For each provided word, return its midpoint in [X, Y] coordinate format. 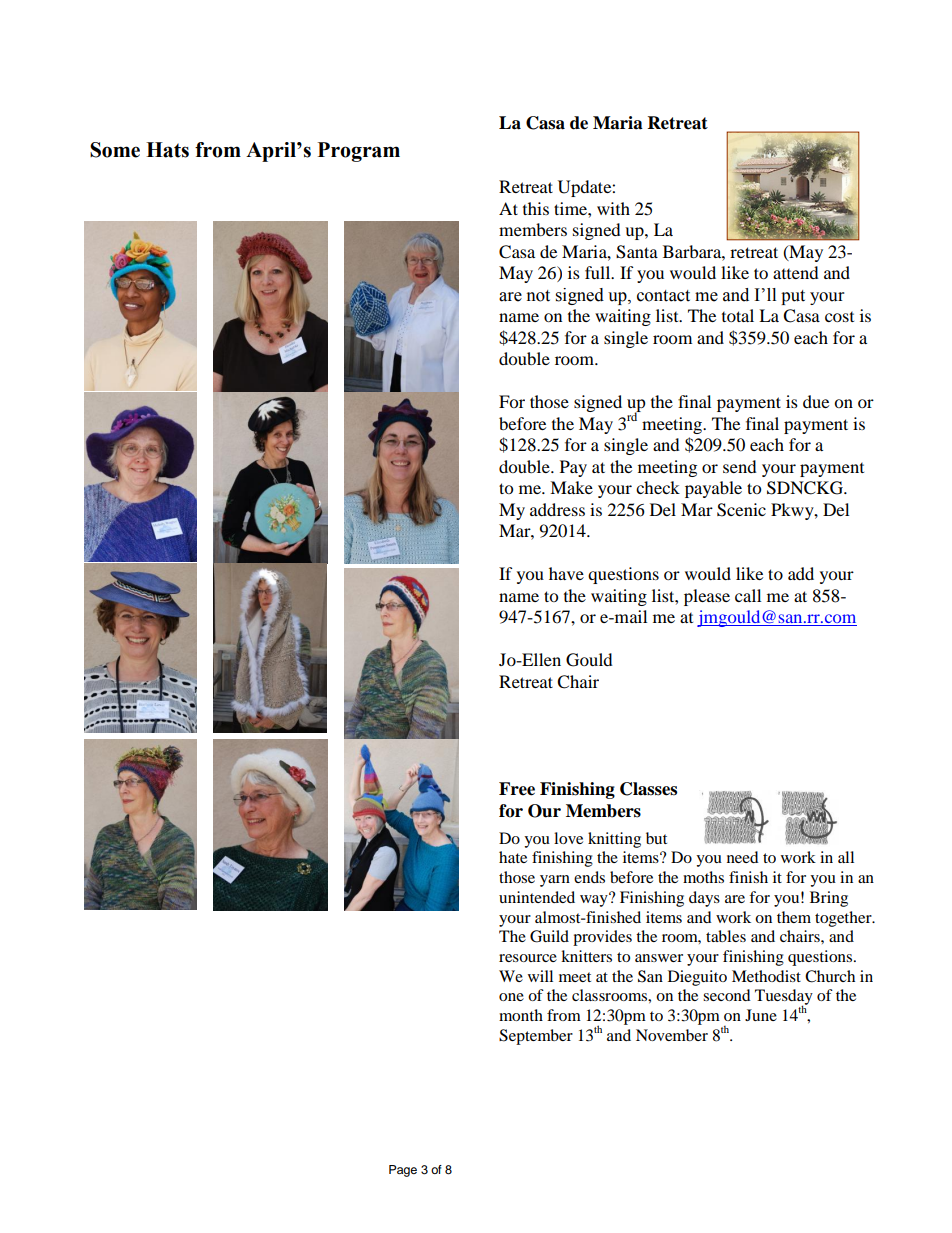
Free [517, 789]
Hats [167, 150]
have [566, 573]
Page [403, 1171]
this [536, 208]
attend [796, 272]
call [748, 595]
